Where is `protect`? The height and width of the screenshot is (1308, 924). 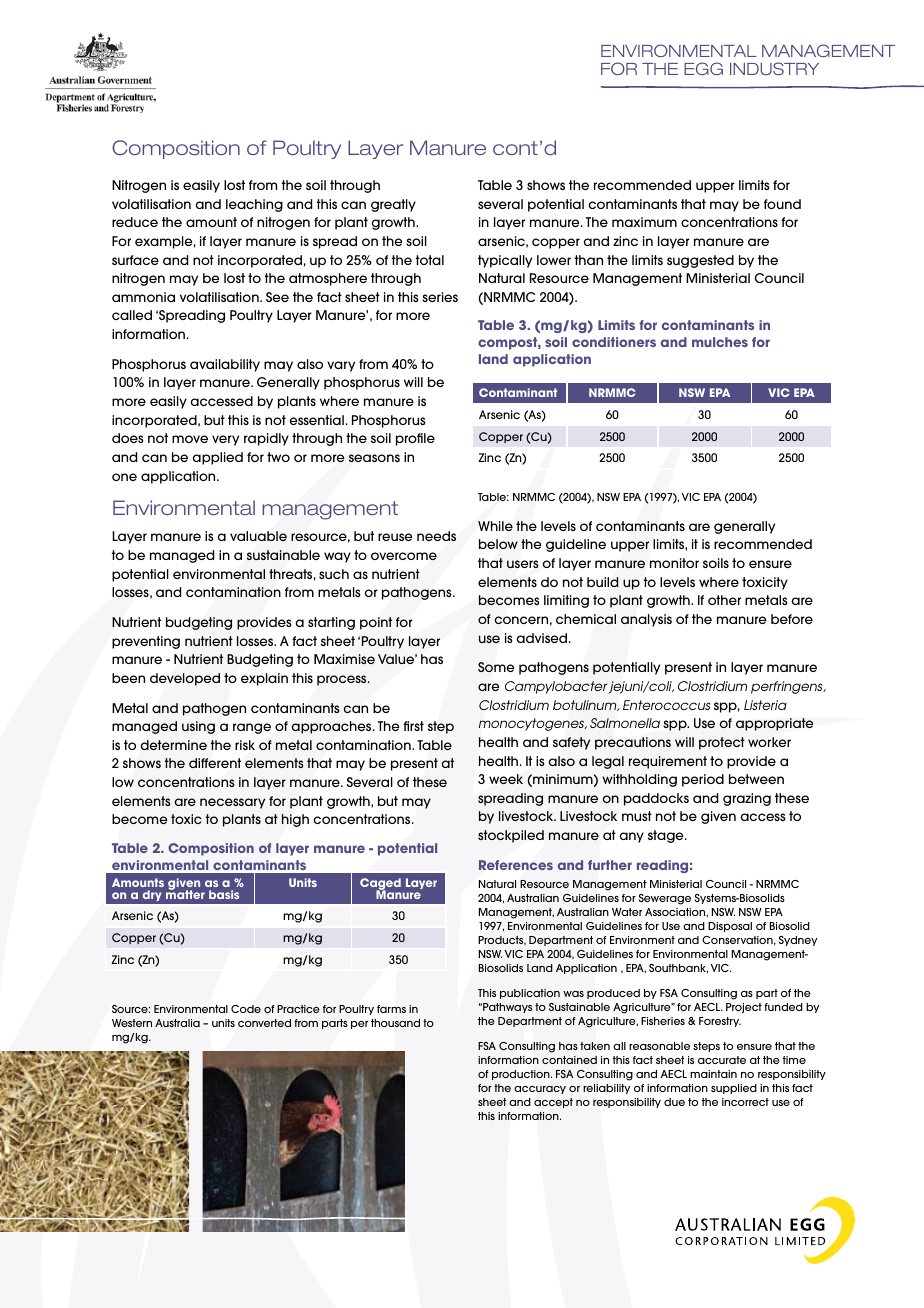
protect is located at coordinates (722, 743).
